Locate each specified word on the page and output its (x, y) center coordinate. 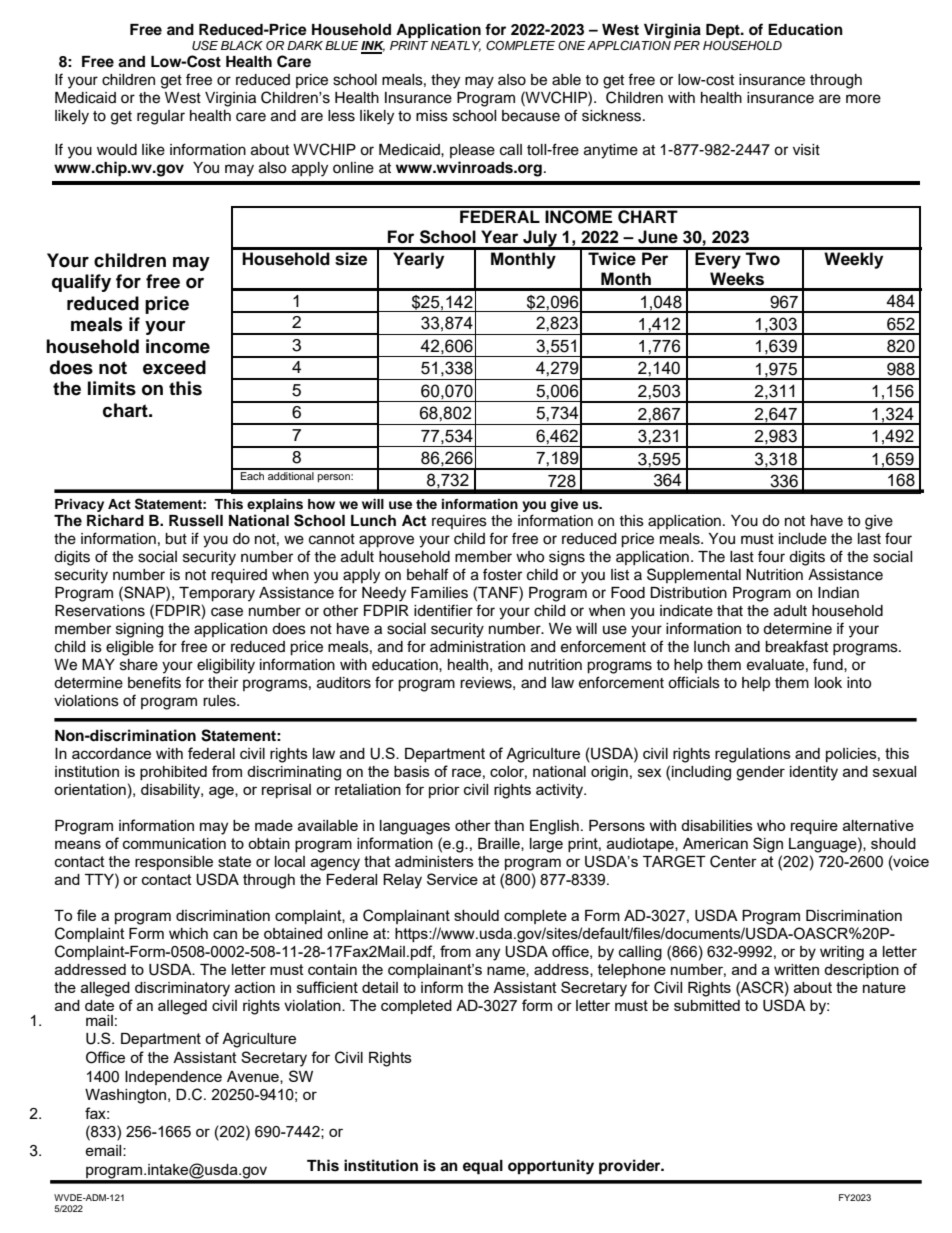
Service (452, 879)
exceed (174, 367)
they (445, 81)
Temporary (217, 594)
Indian (838, 593)
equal (483, 1167)
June (658, 237)
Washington (127, 1096)
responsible (174, 863)
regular (161, 117)
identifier (443, 610)
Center (733, 861)
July (540, 239)
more (863, 99)
